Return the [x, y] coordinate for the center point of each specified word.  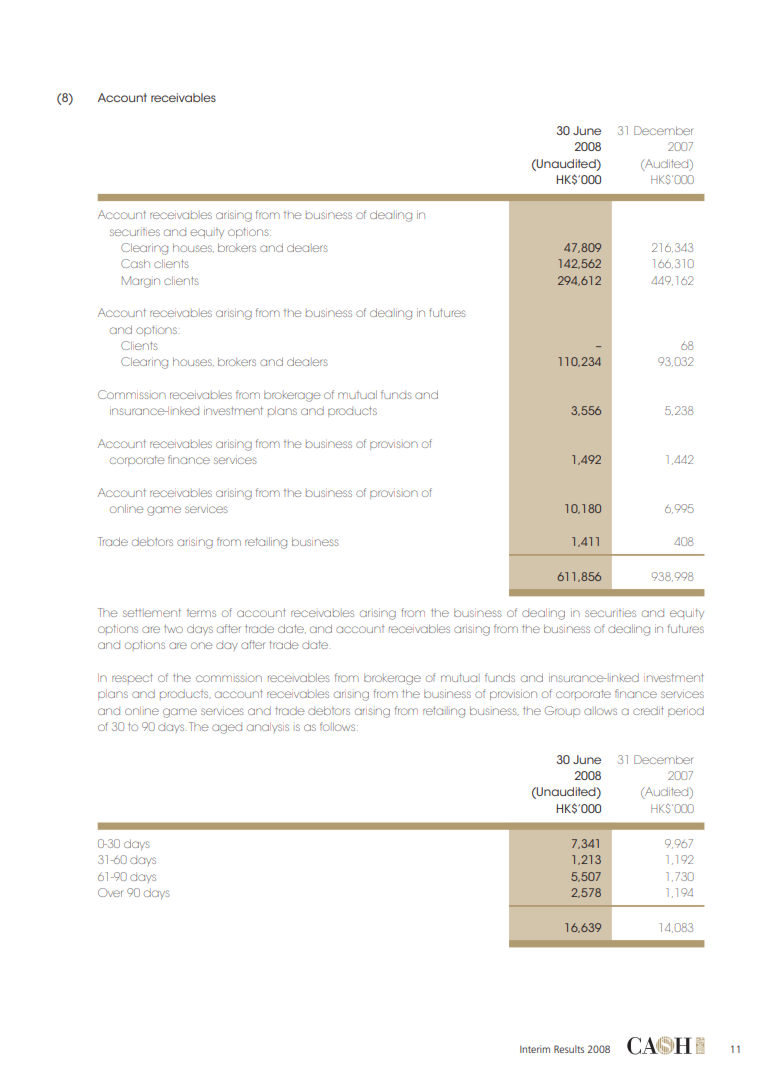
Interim [535, 1049]
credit [648, 710]
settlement [152, 612]
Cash [135, 263]
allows [600, 710]
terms [201, 613]
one [202, 645]
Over [111, 892]
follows [339, 726]
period [686, 712]
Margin [141, 282]
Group [562, 711]
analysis [268, 728]
